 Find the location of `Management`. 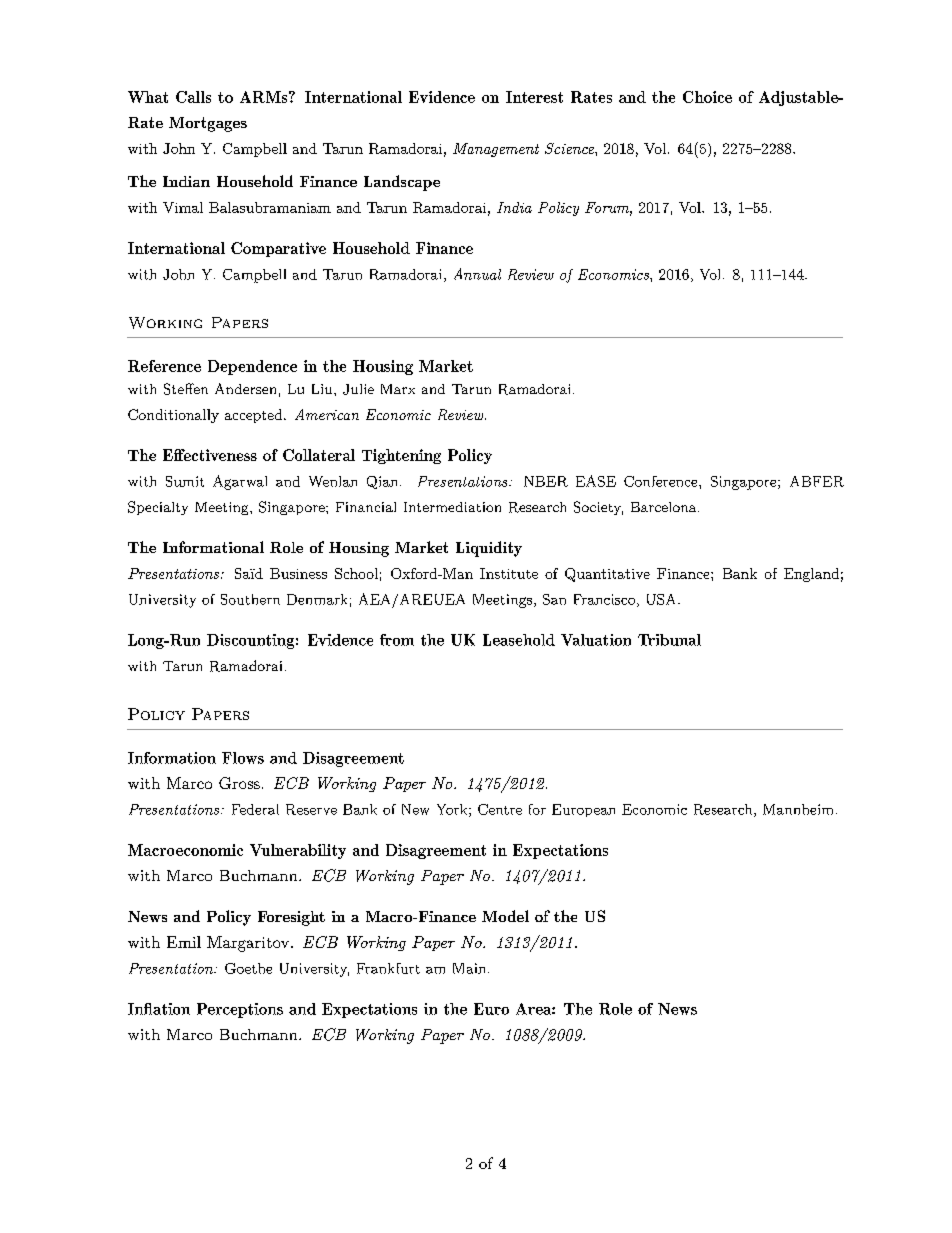

Management is located at coordinates (496, 150).
